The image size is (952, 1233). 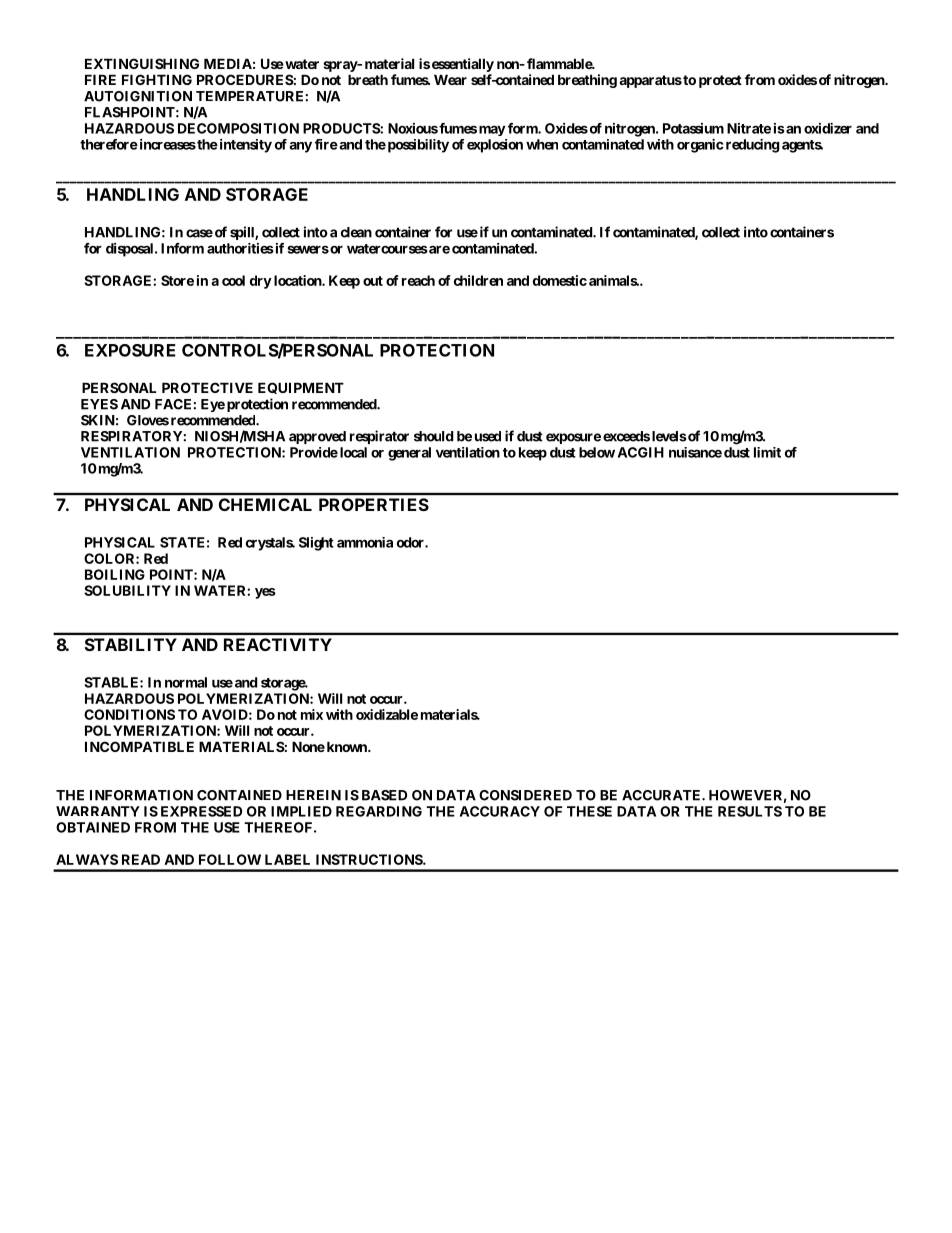 What do you see at coordinates (478, 280) in the screenshot?
I see `children` at bounding box center [478, 280].
